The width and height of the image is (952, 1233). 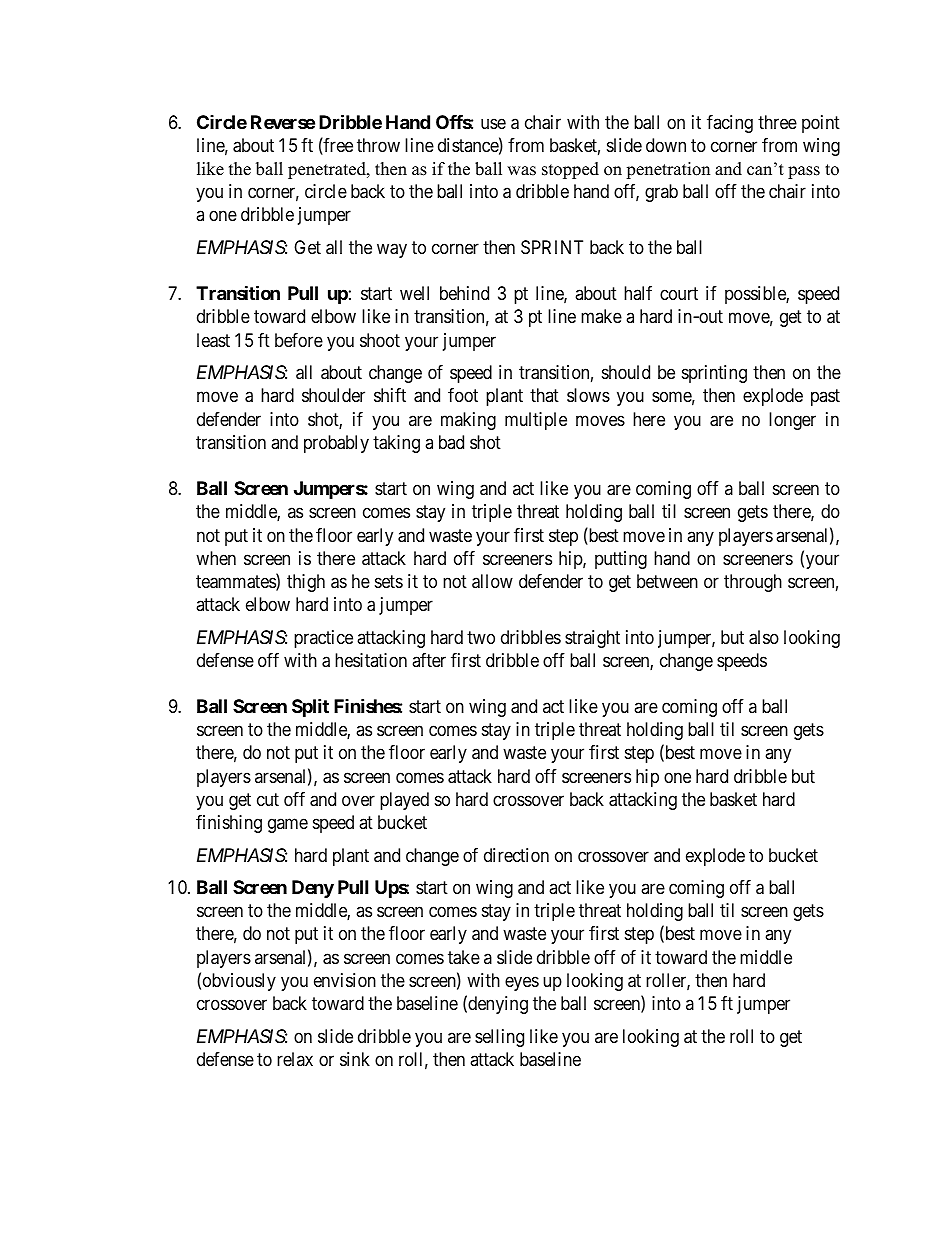 What do you see at coordinates (328, 170) in the image?
I see `penetrated` at bounding box center [328, 170].
